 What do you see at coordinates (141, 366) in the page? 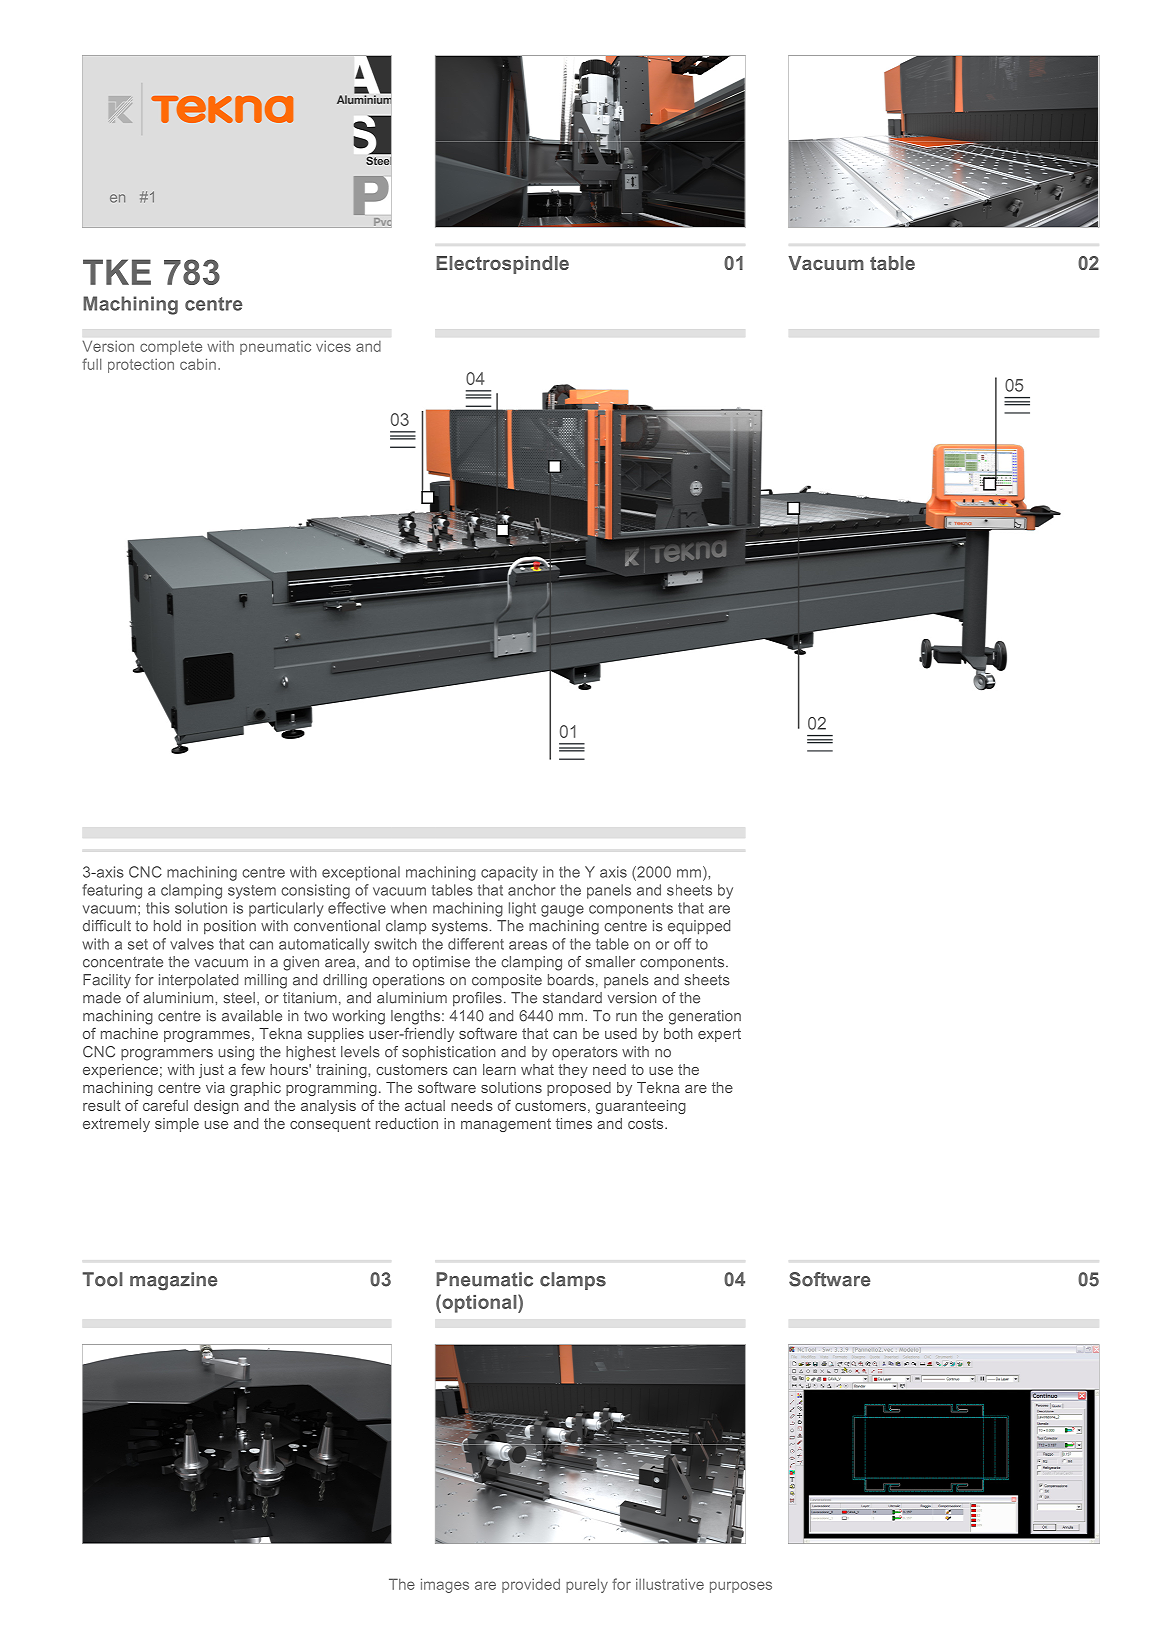
I see `protection` at bounding box center [141, 366].
